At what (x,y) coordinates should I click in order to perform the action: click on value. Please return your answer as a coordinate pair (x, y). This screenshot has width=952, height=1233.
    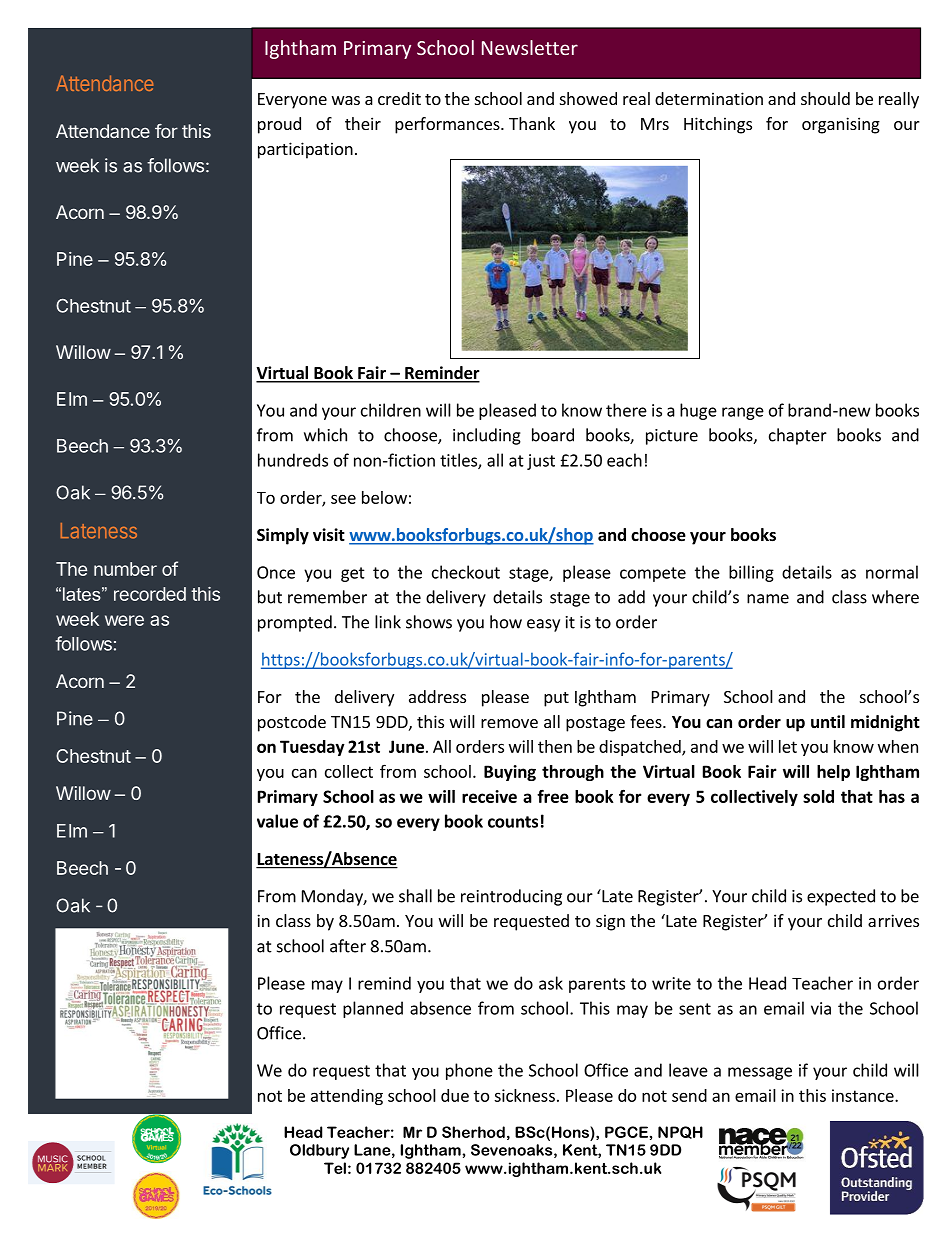
    Looking at the image, I should click on (277, 821).
